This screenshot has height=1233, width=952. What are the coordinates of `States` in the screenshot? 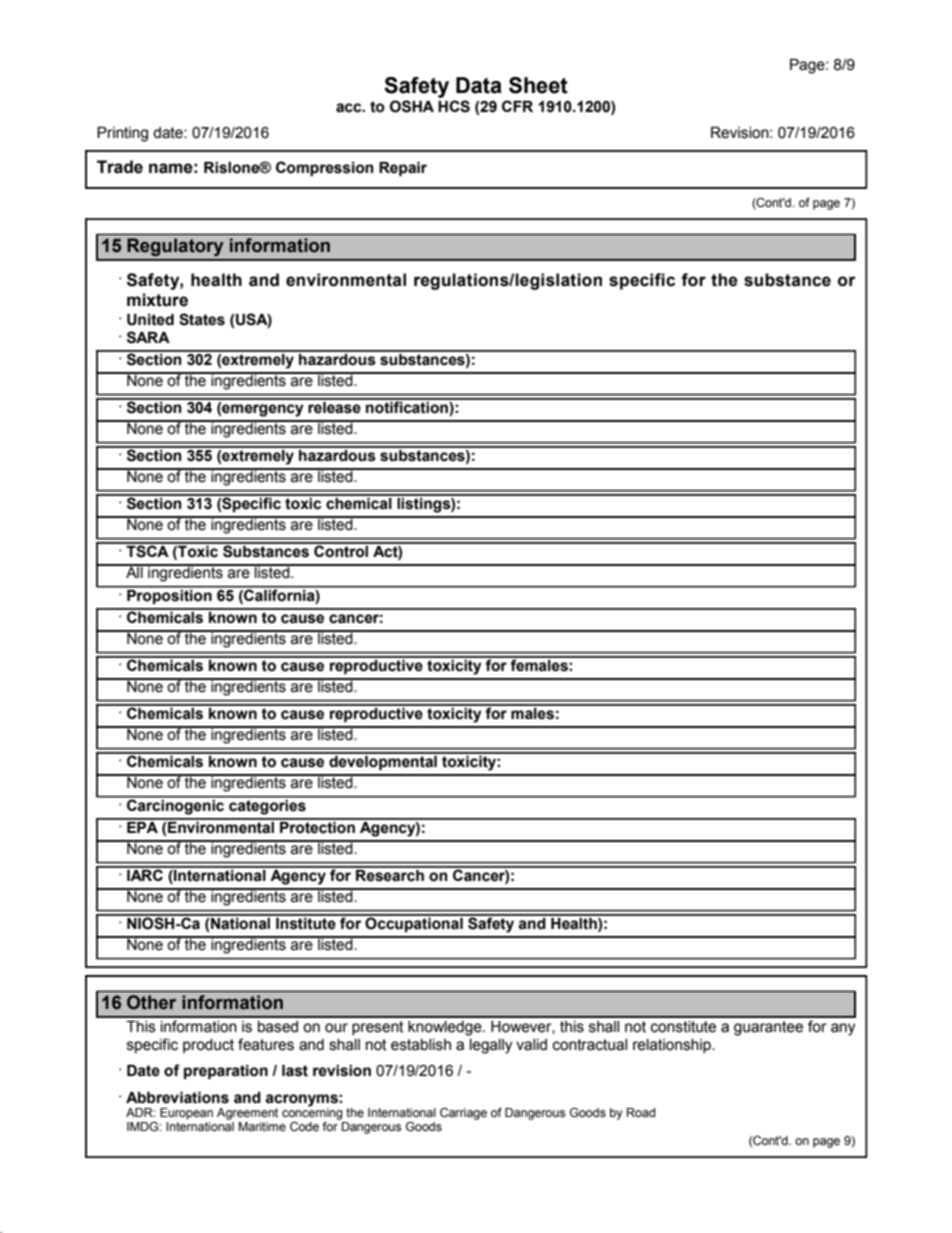 It's located at (202, 319).
